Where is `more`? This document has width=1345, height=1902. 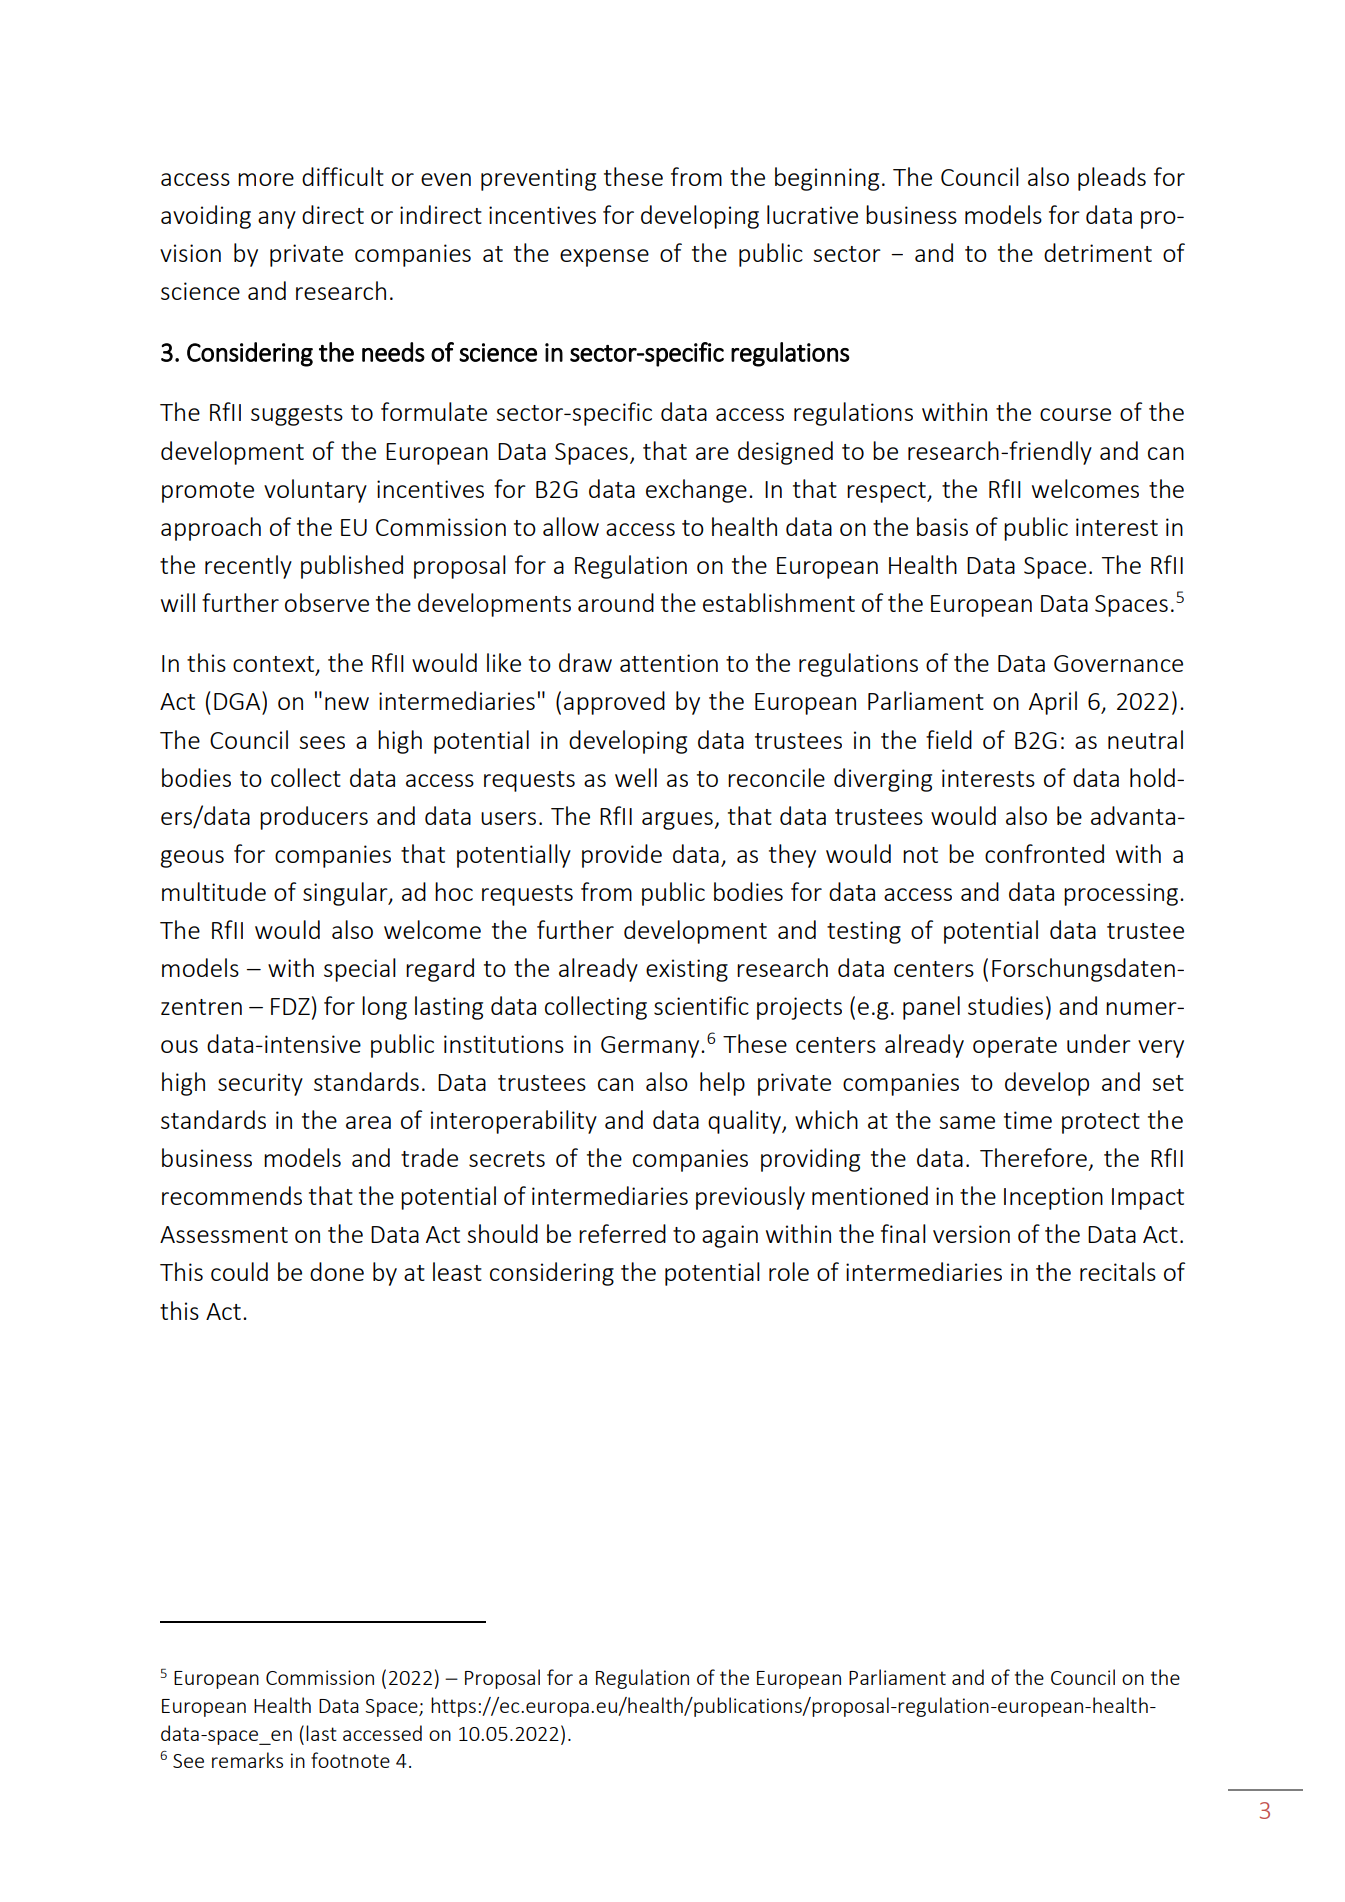
more is located at coordinates (266, 179).
